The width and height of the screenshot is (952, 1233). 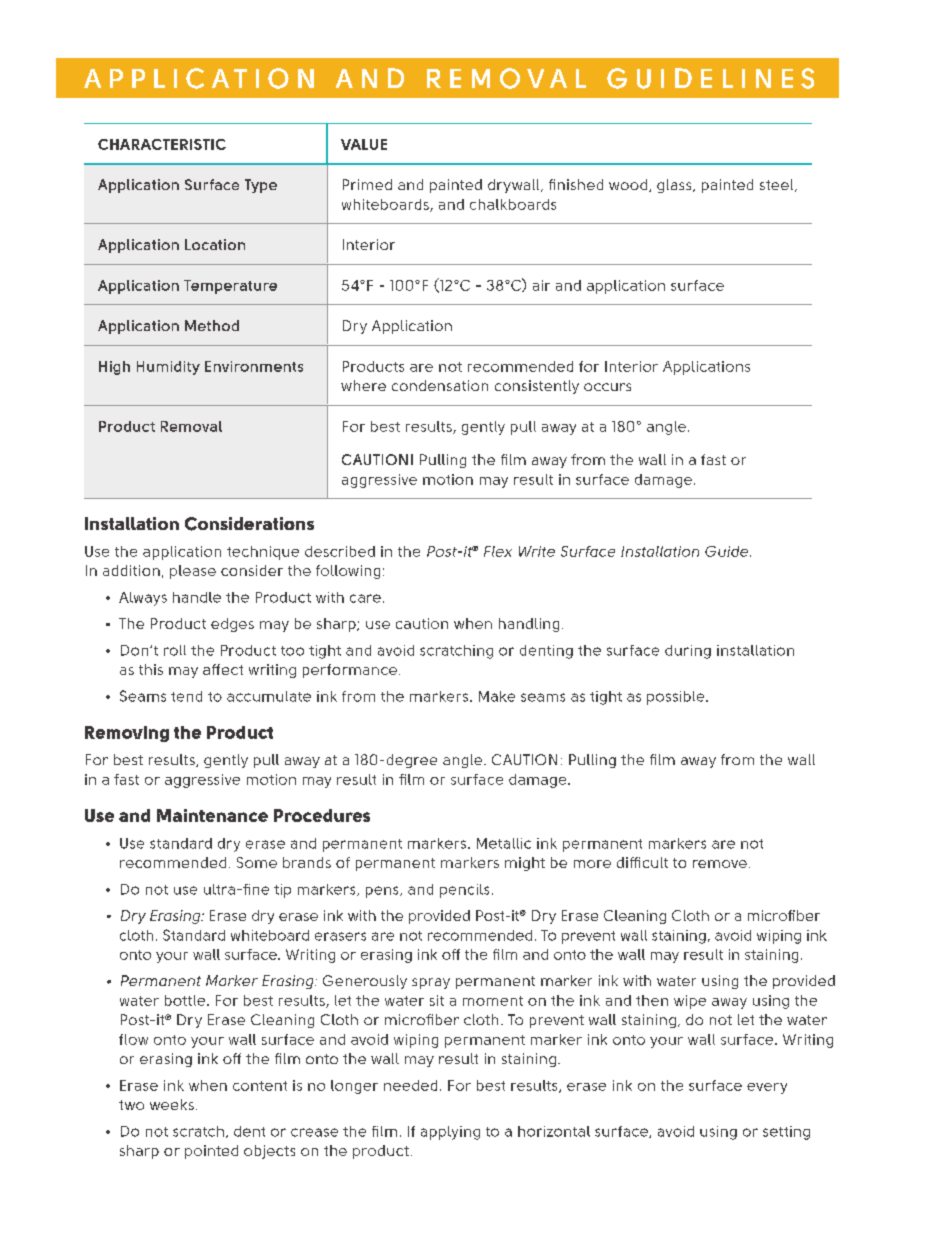 What do you see at coordinates (263, 553) in the screenshot?
I see `technique` at bounding box center [263, 553].
